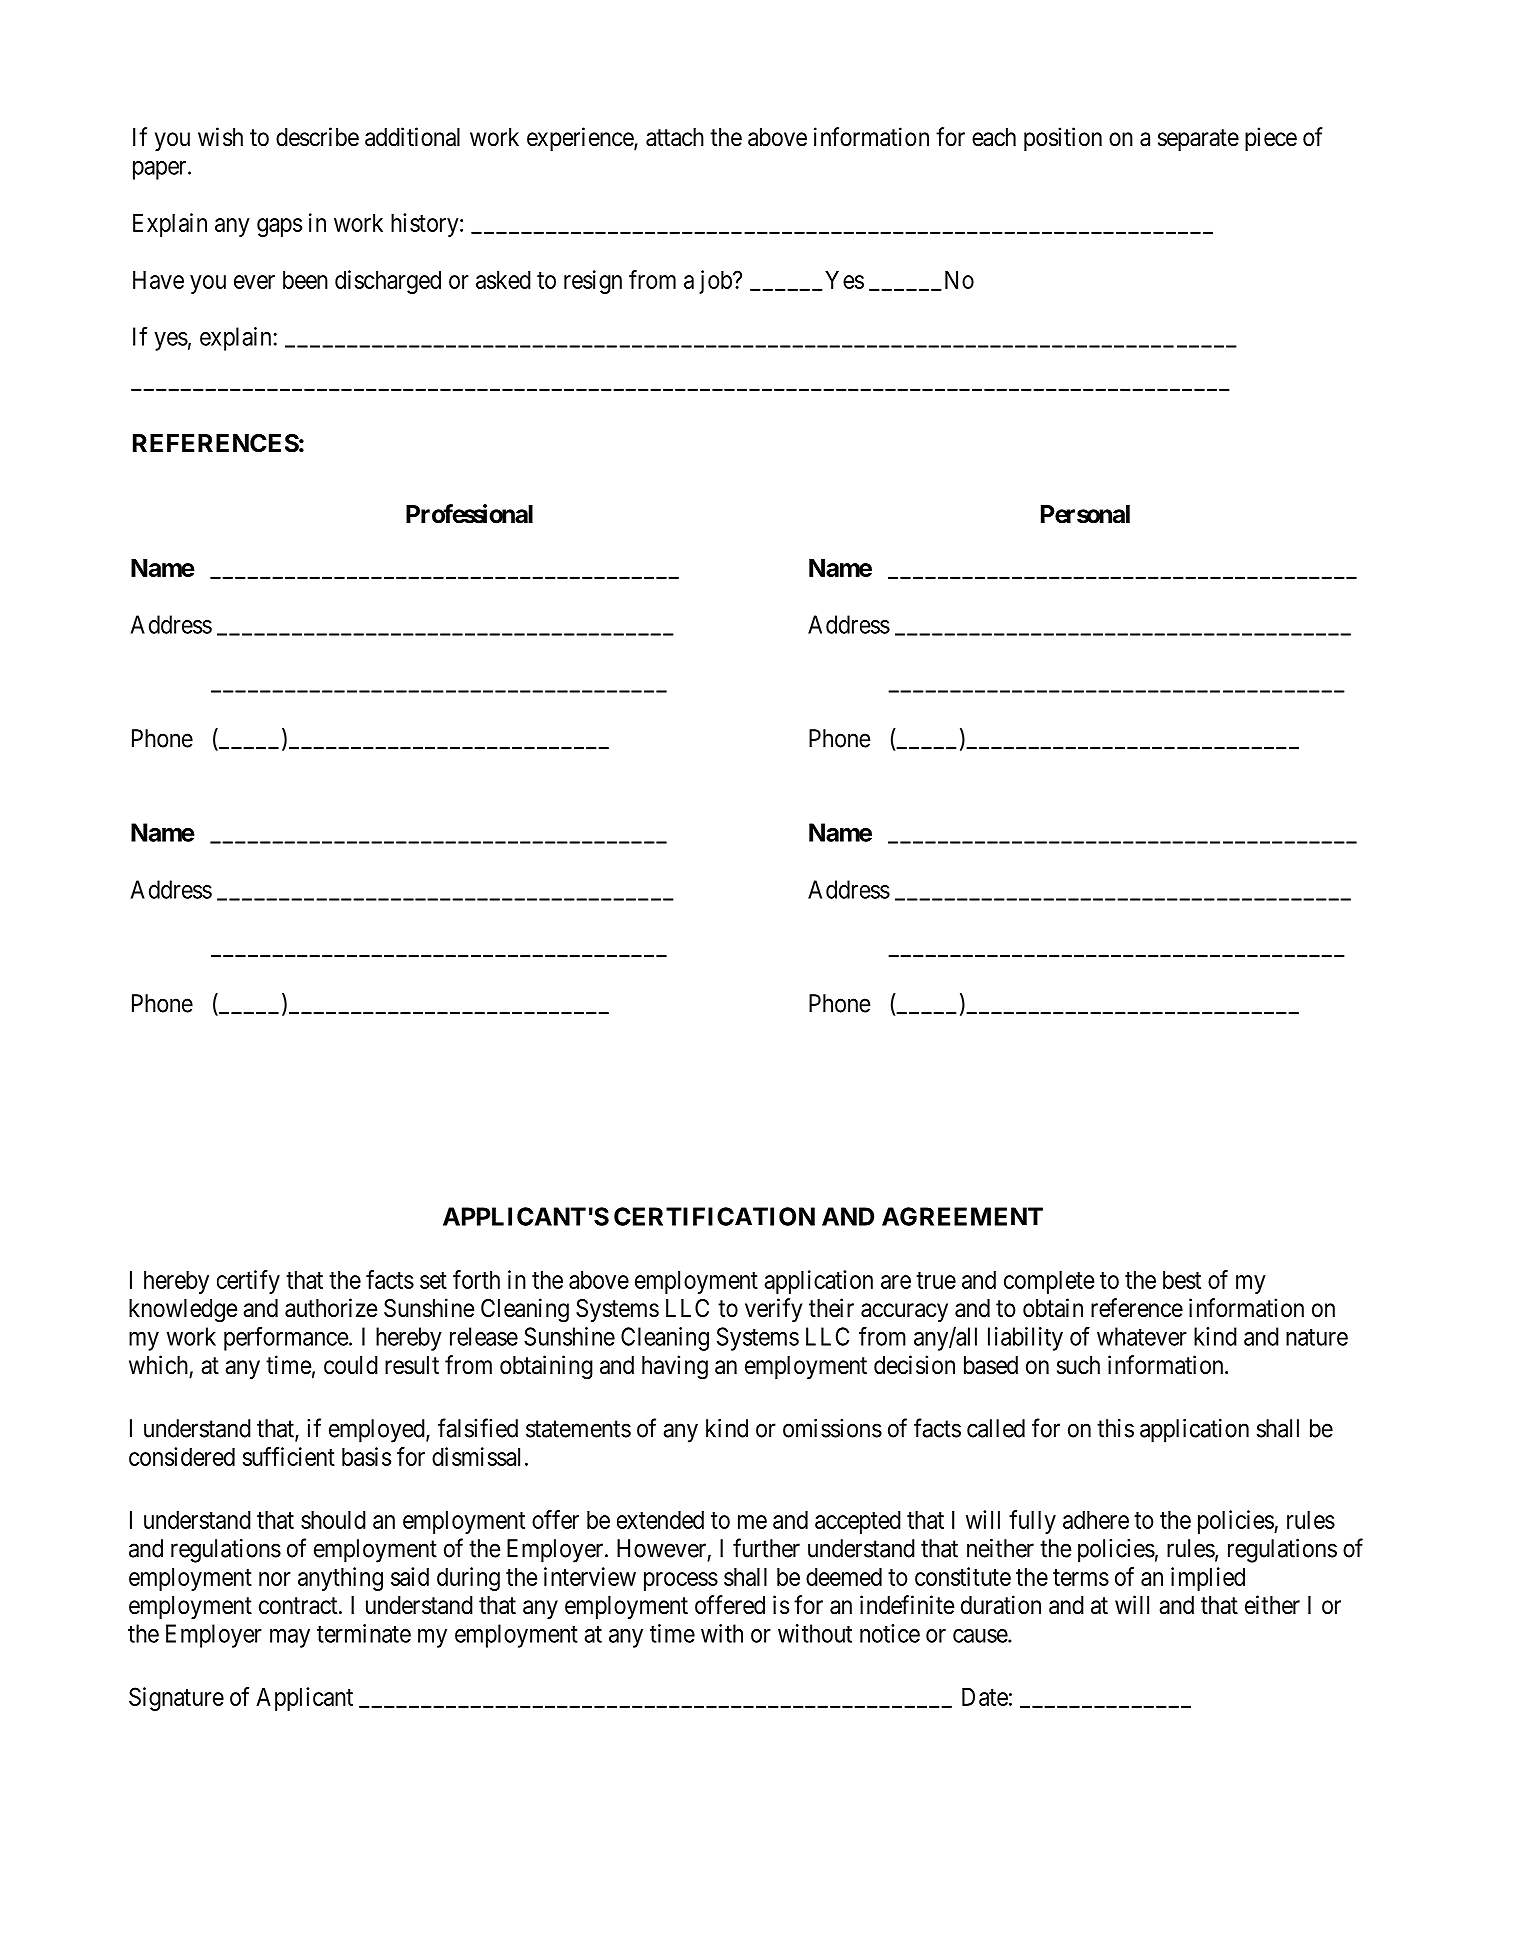 This screenshot has height=1960, width=1515. What do you see at coordinates (1198, 140) in the screenshot?
I see `separate` at bounding box center [1198, 140].
